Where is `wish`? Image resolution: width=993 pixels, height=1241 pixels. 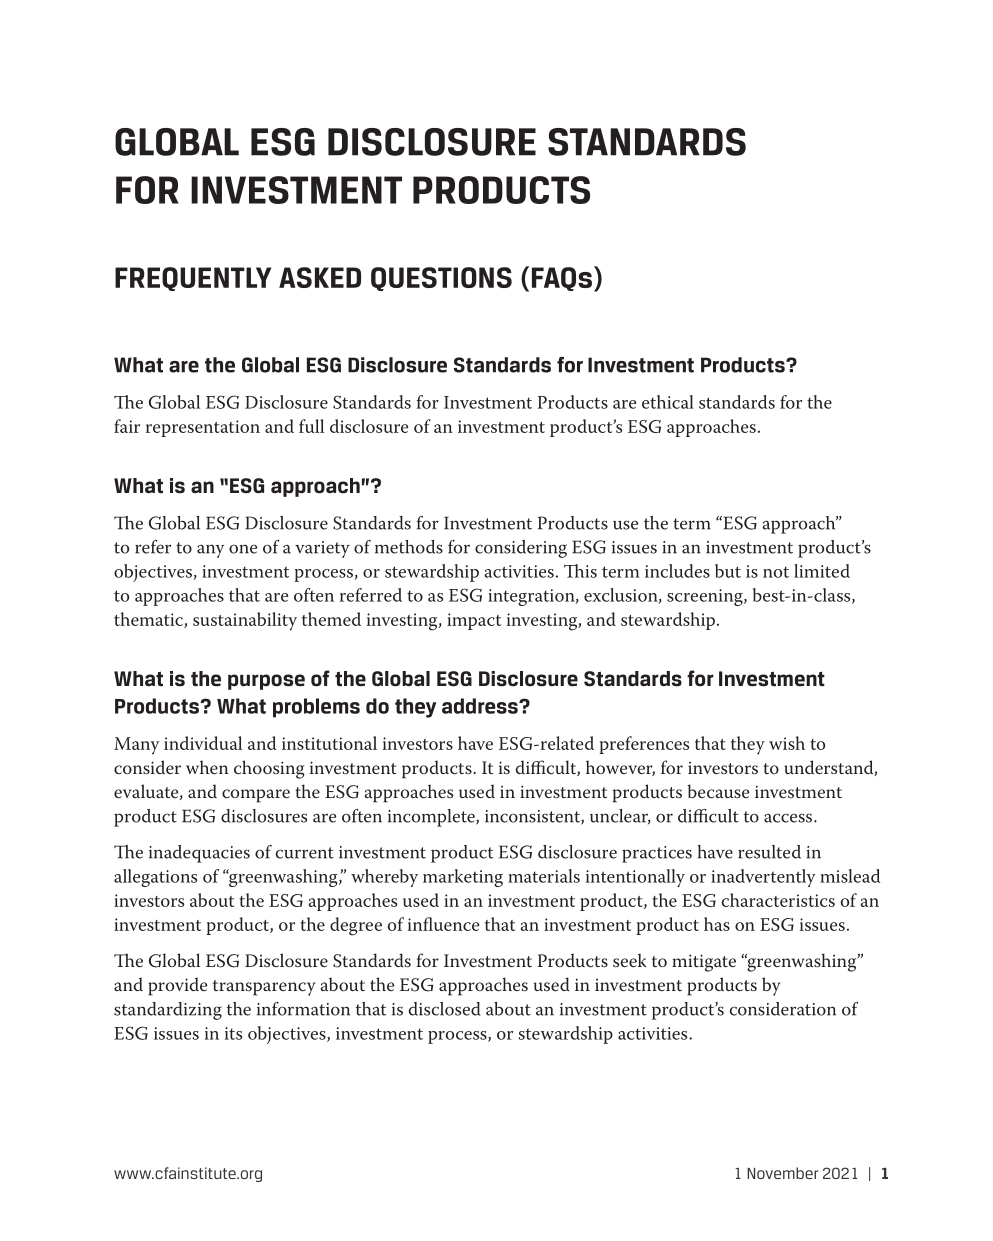
wish is located at coordinates (787, 743).
